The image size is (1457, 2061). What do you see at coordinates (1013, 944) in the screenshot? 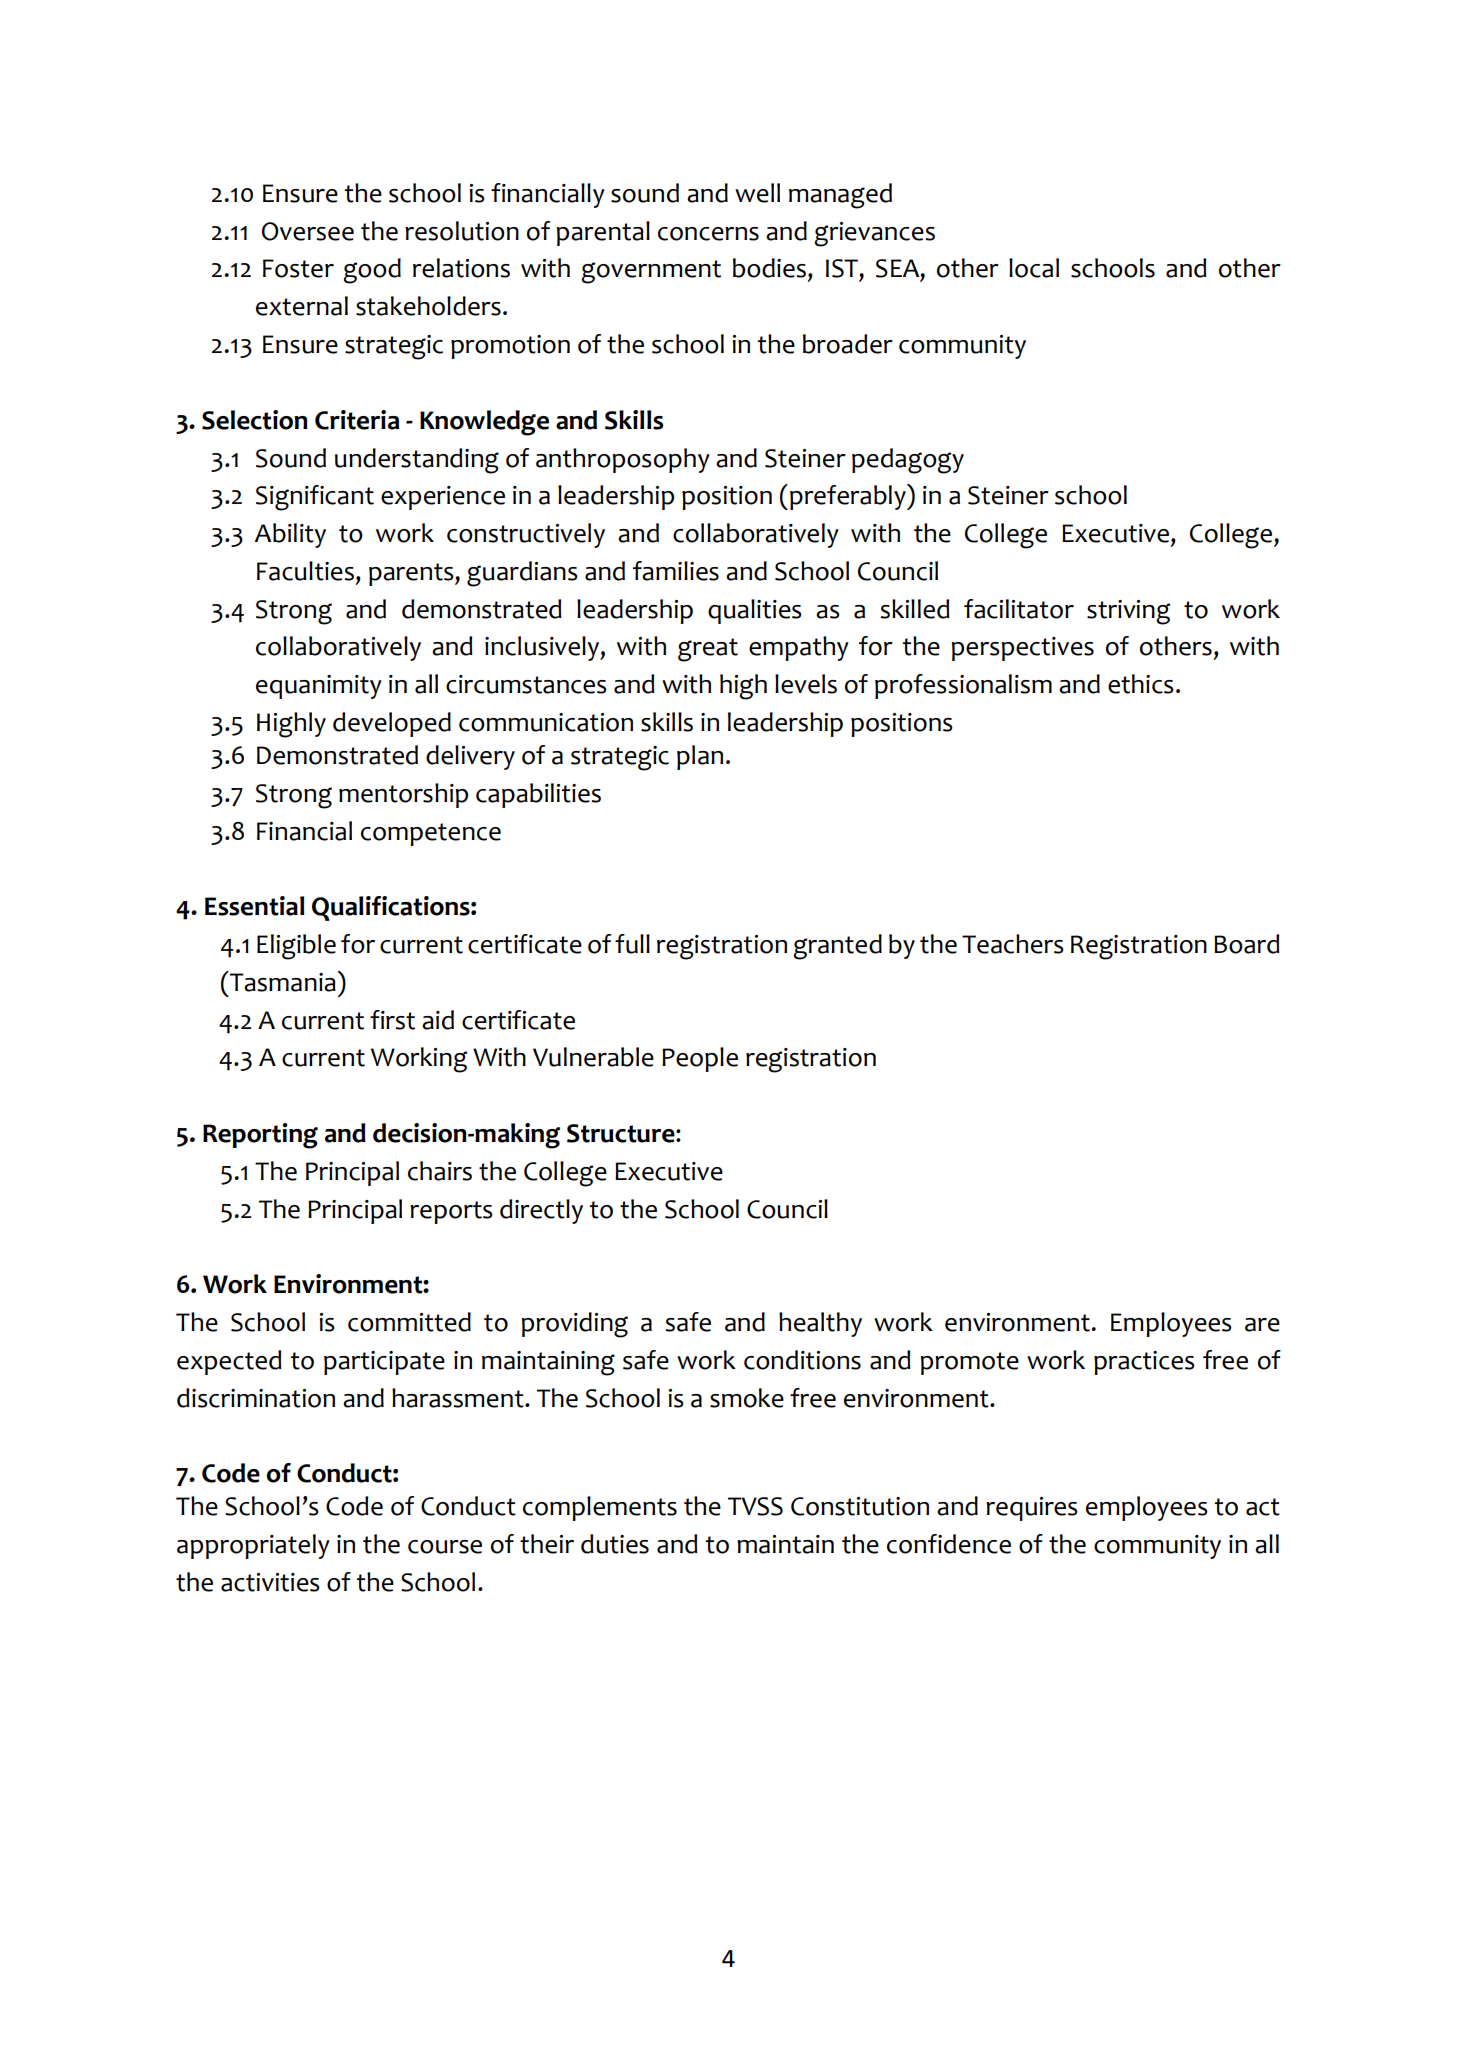
I see `Teachers` at bounding box center [1013, 944].
